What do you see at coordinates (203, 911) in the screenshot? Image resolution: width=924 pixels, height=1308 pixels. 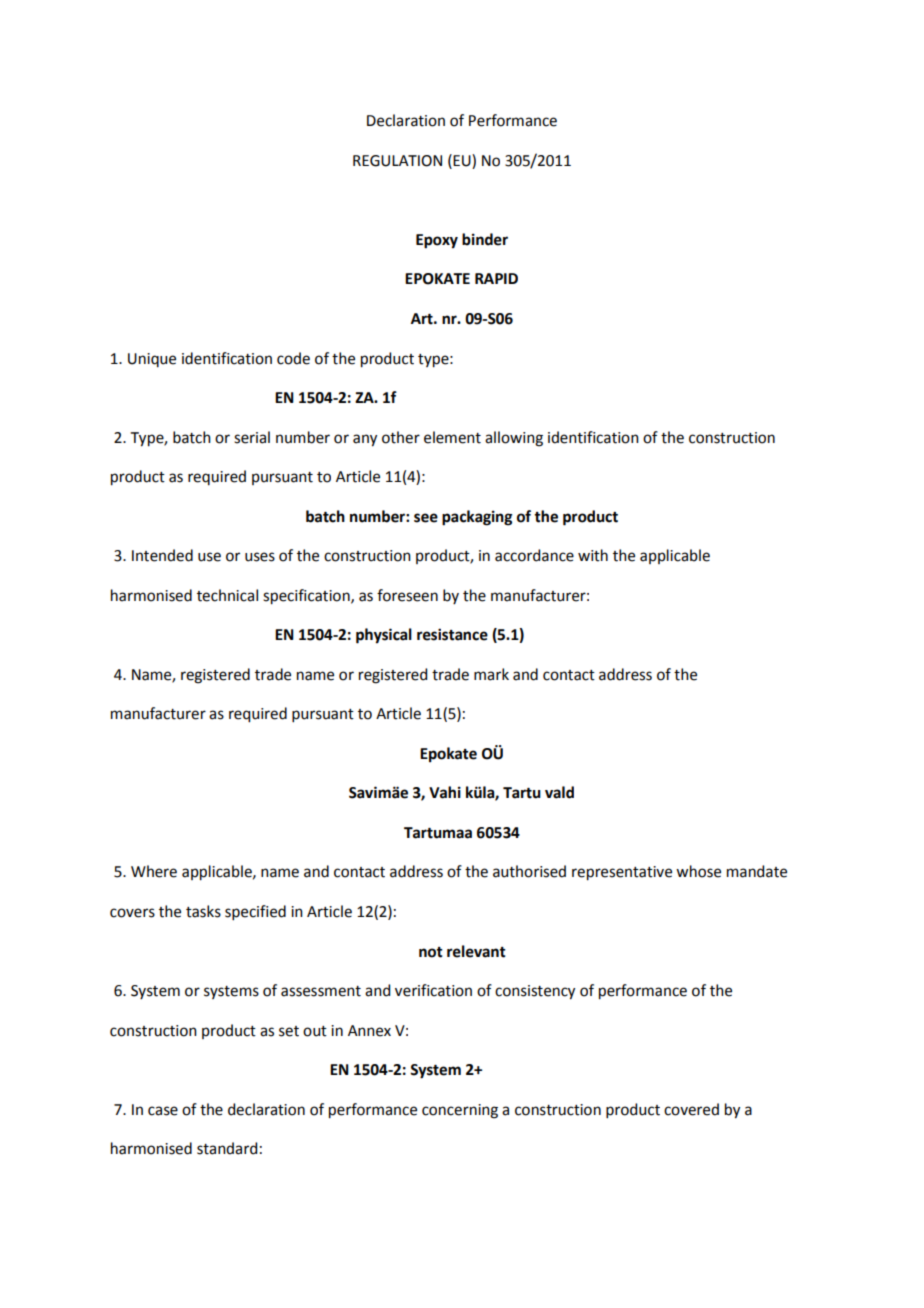 I see `tasks` at bounding box center [203, 911].
